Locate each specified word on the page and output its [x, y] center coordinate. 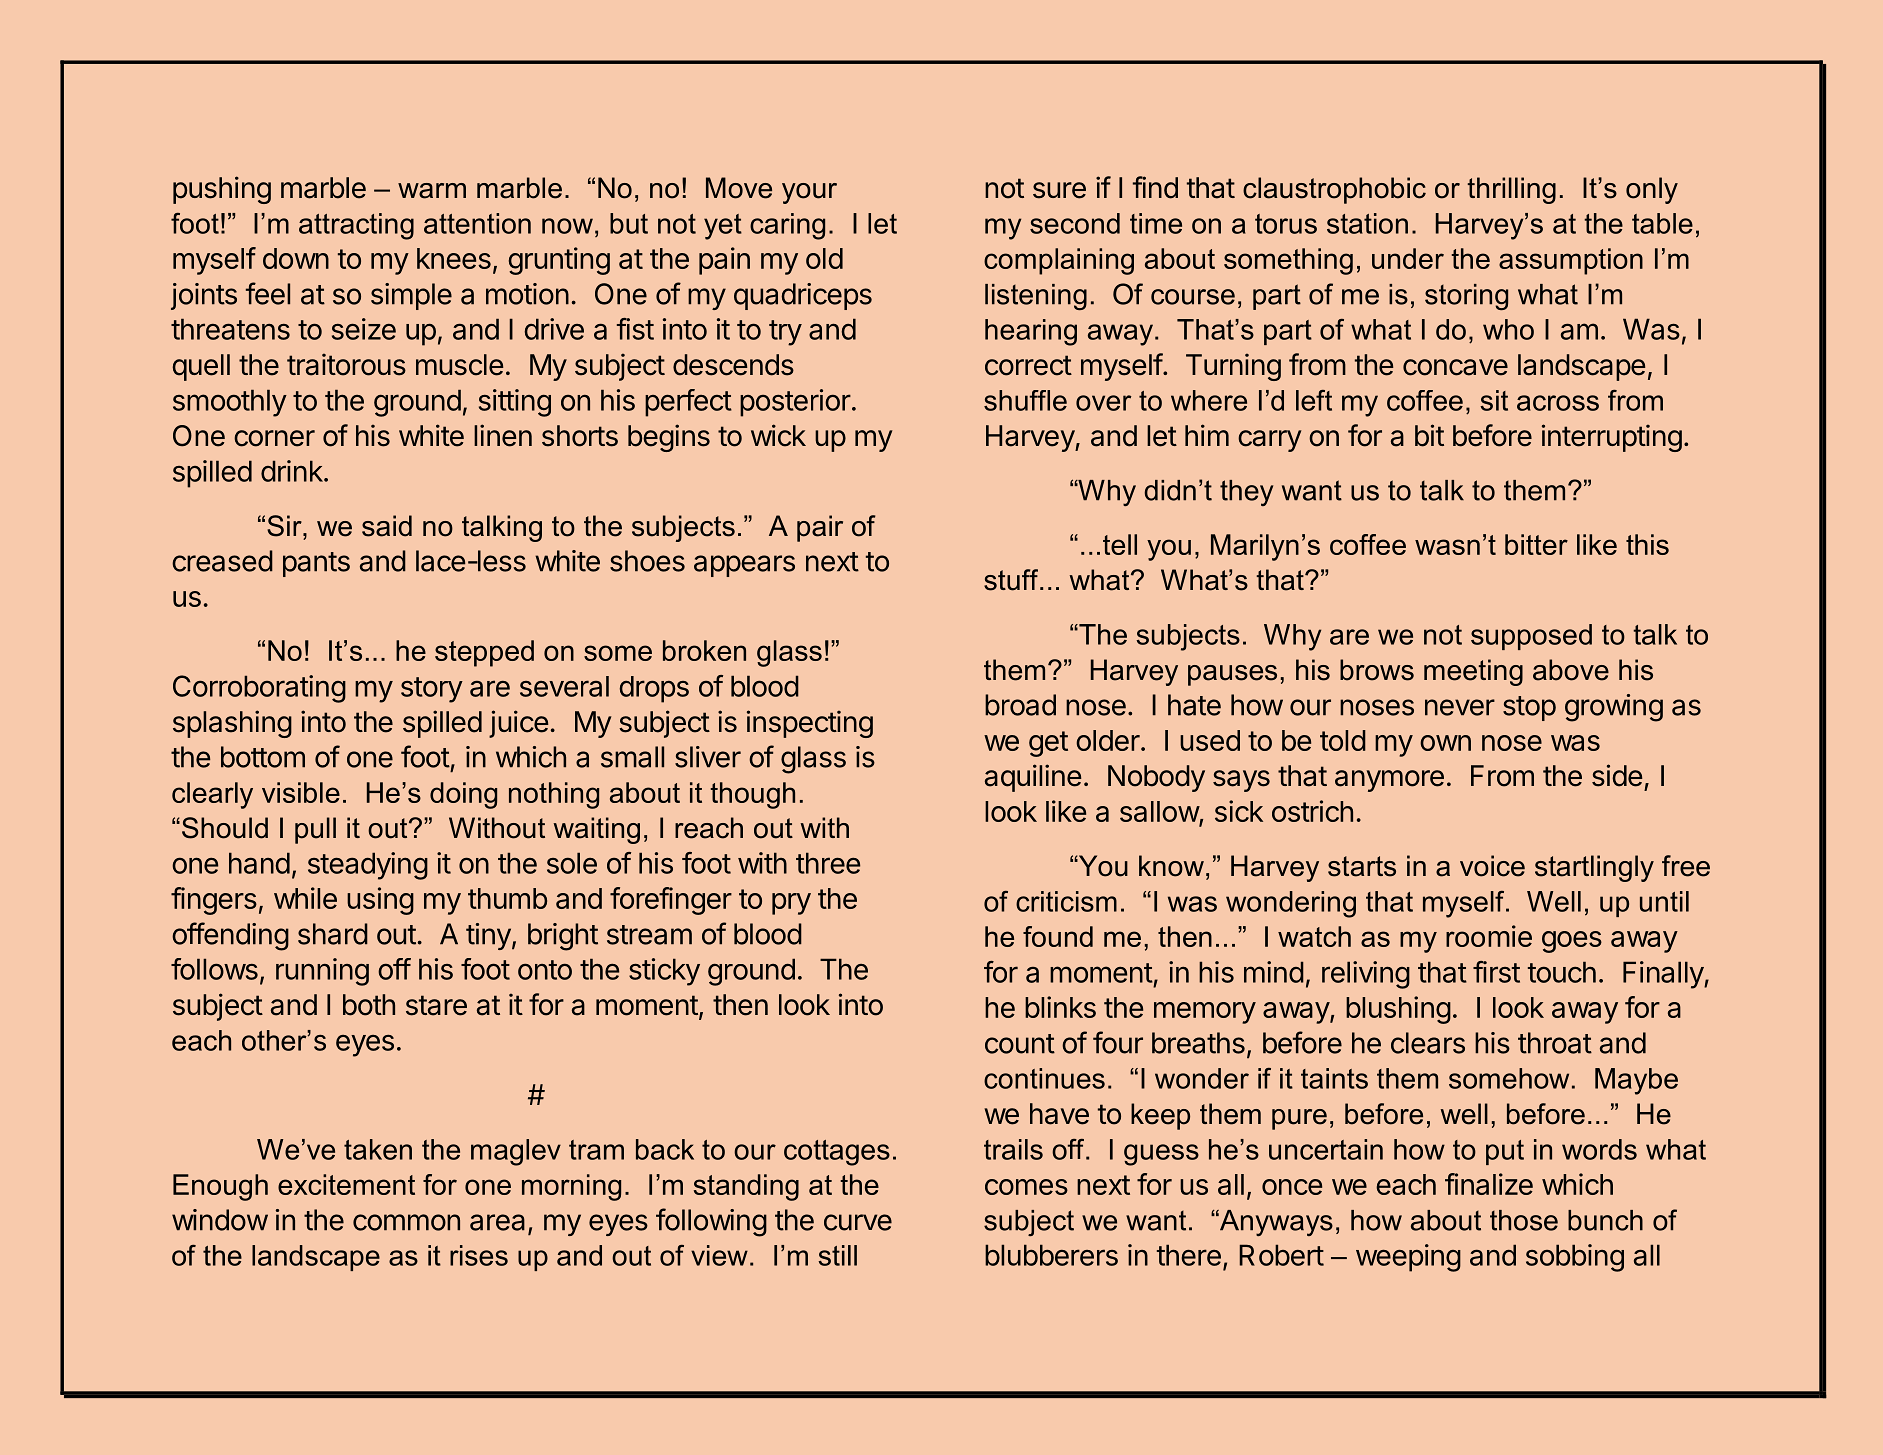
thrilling [1511, 190]
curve [858, 1222]
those [1524, 1220]
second [1075, 223]
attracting [356, 226]
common [406, 1222]
